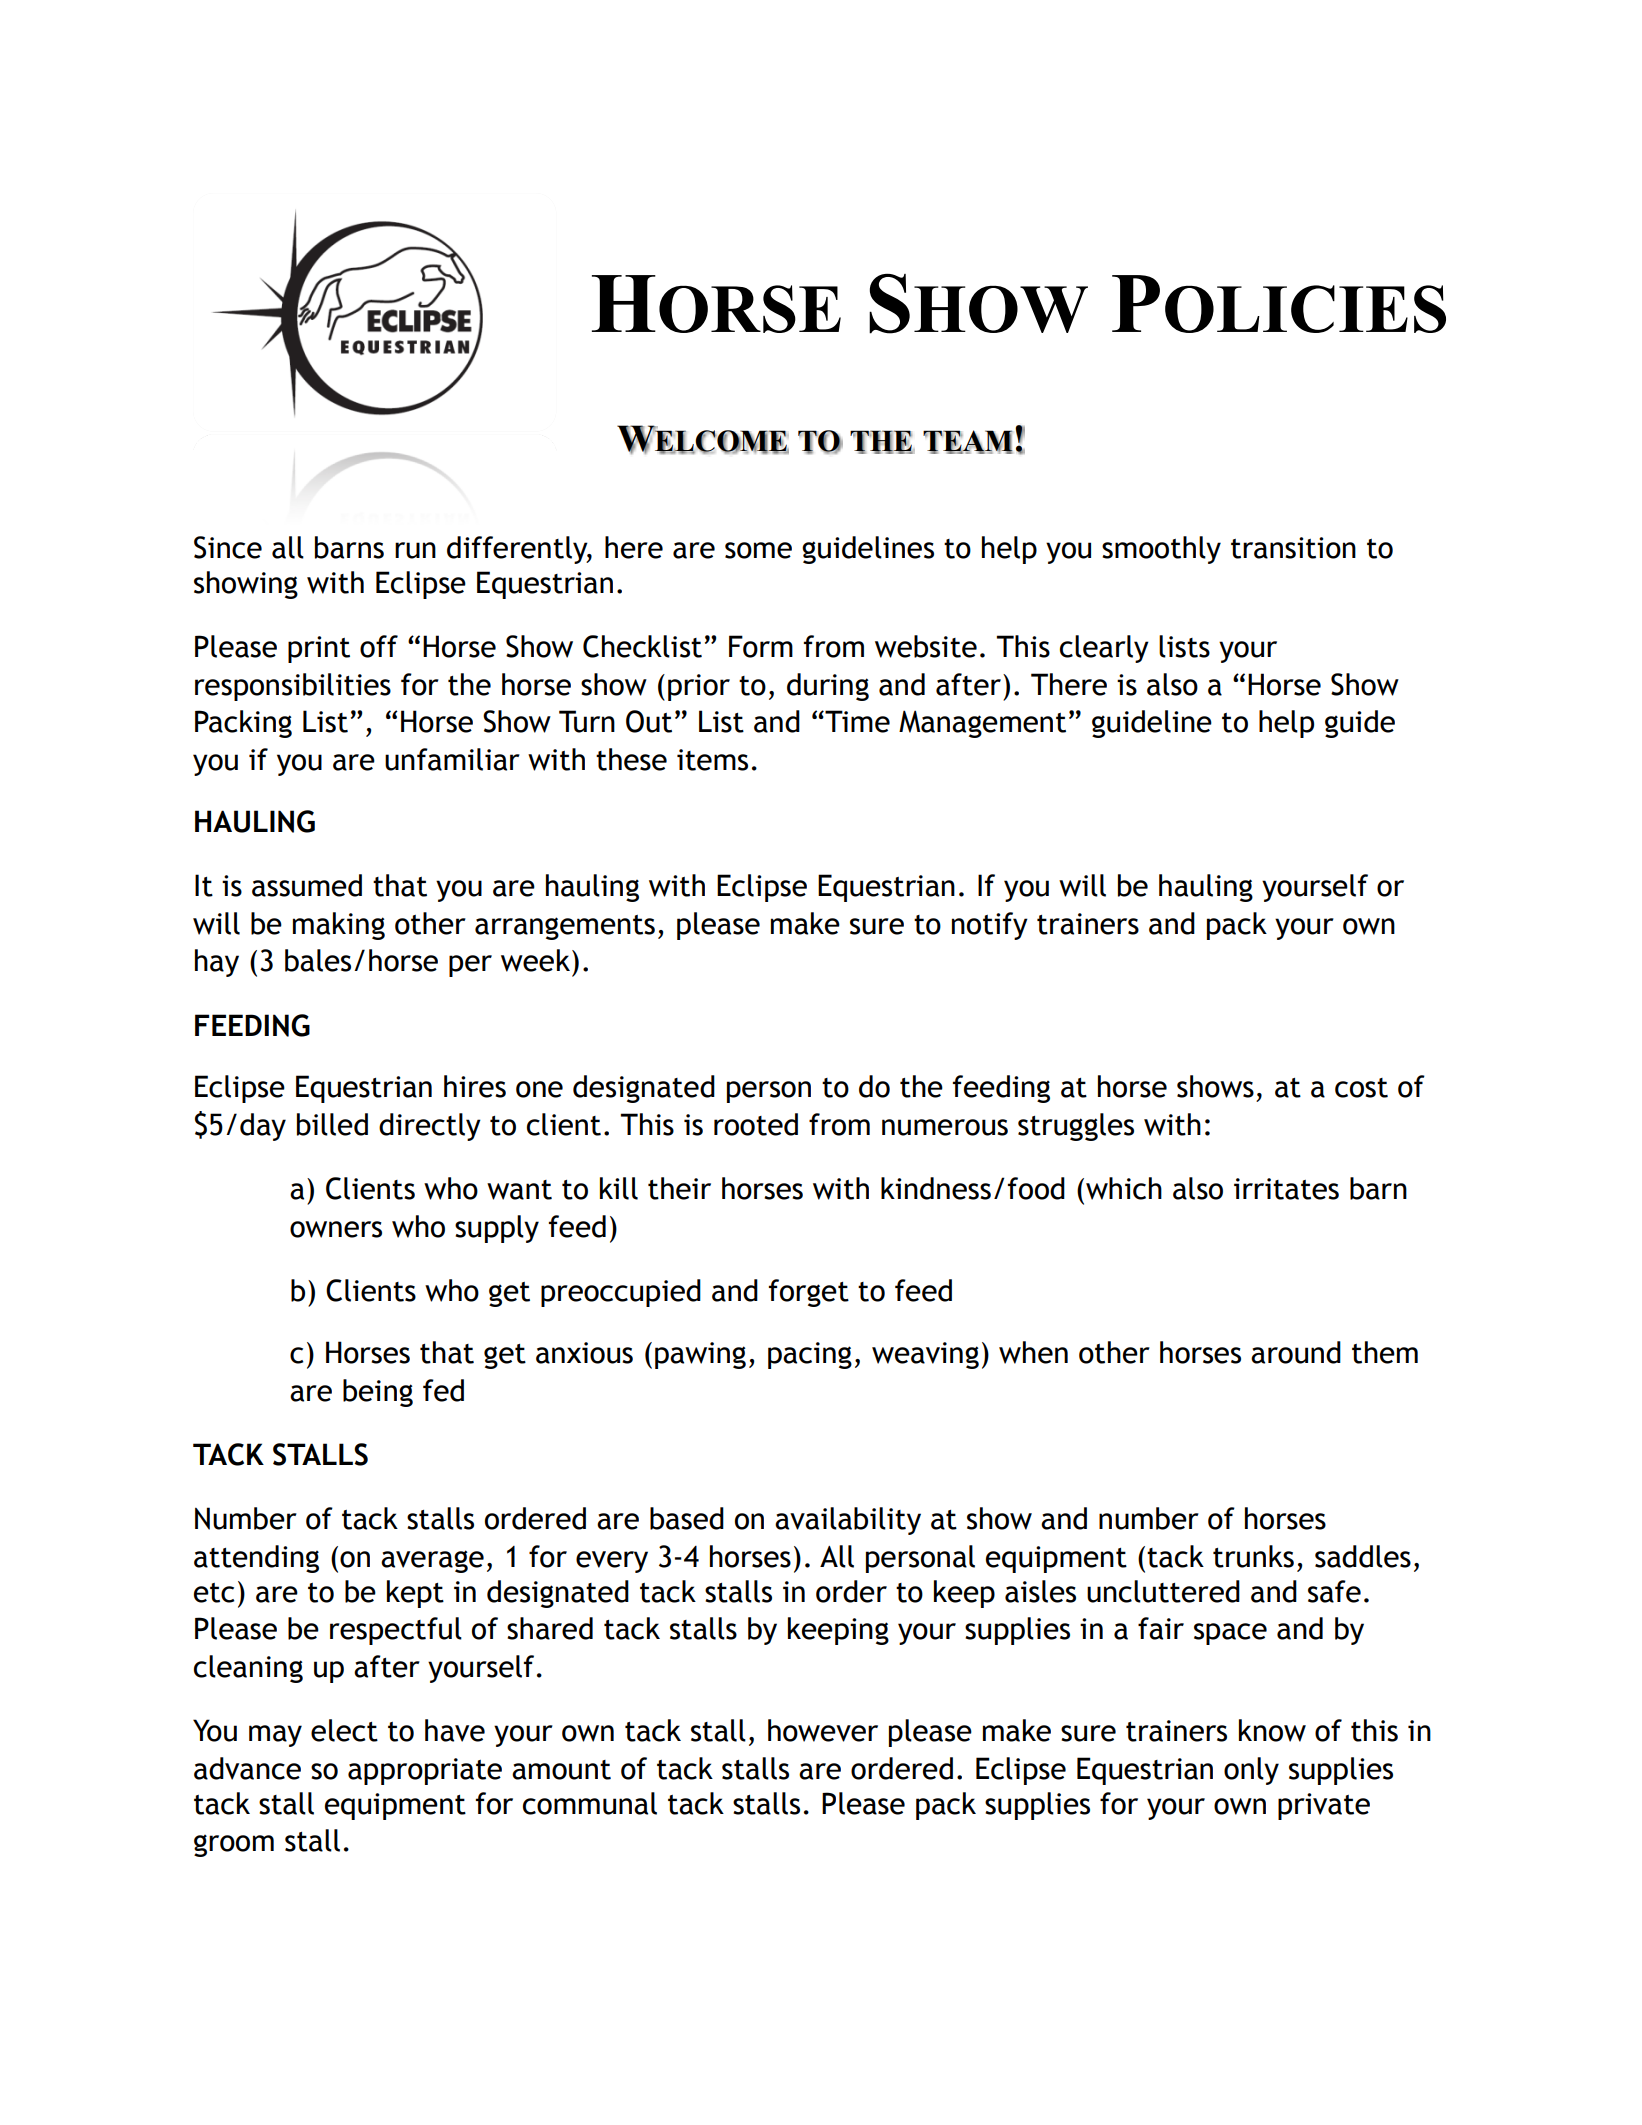  I want to click on transition, so click(1293, 548).
